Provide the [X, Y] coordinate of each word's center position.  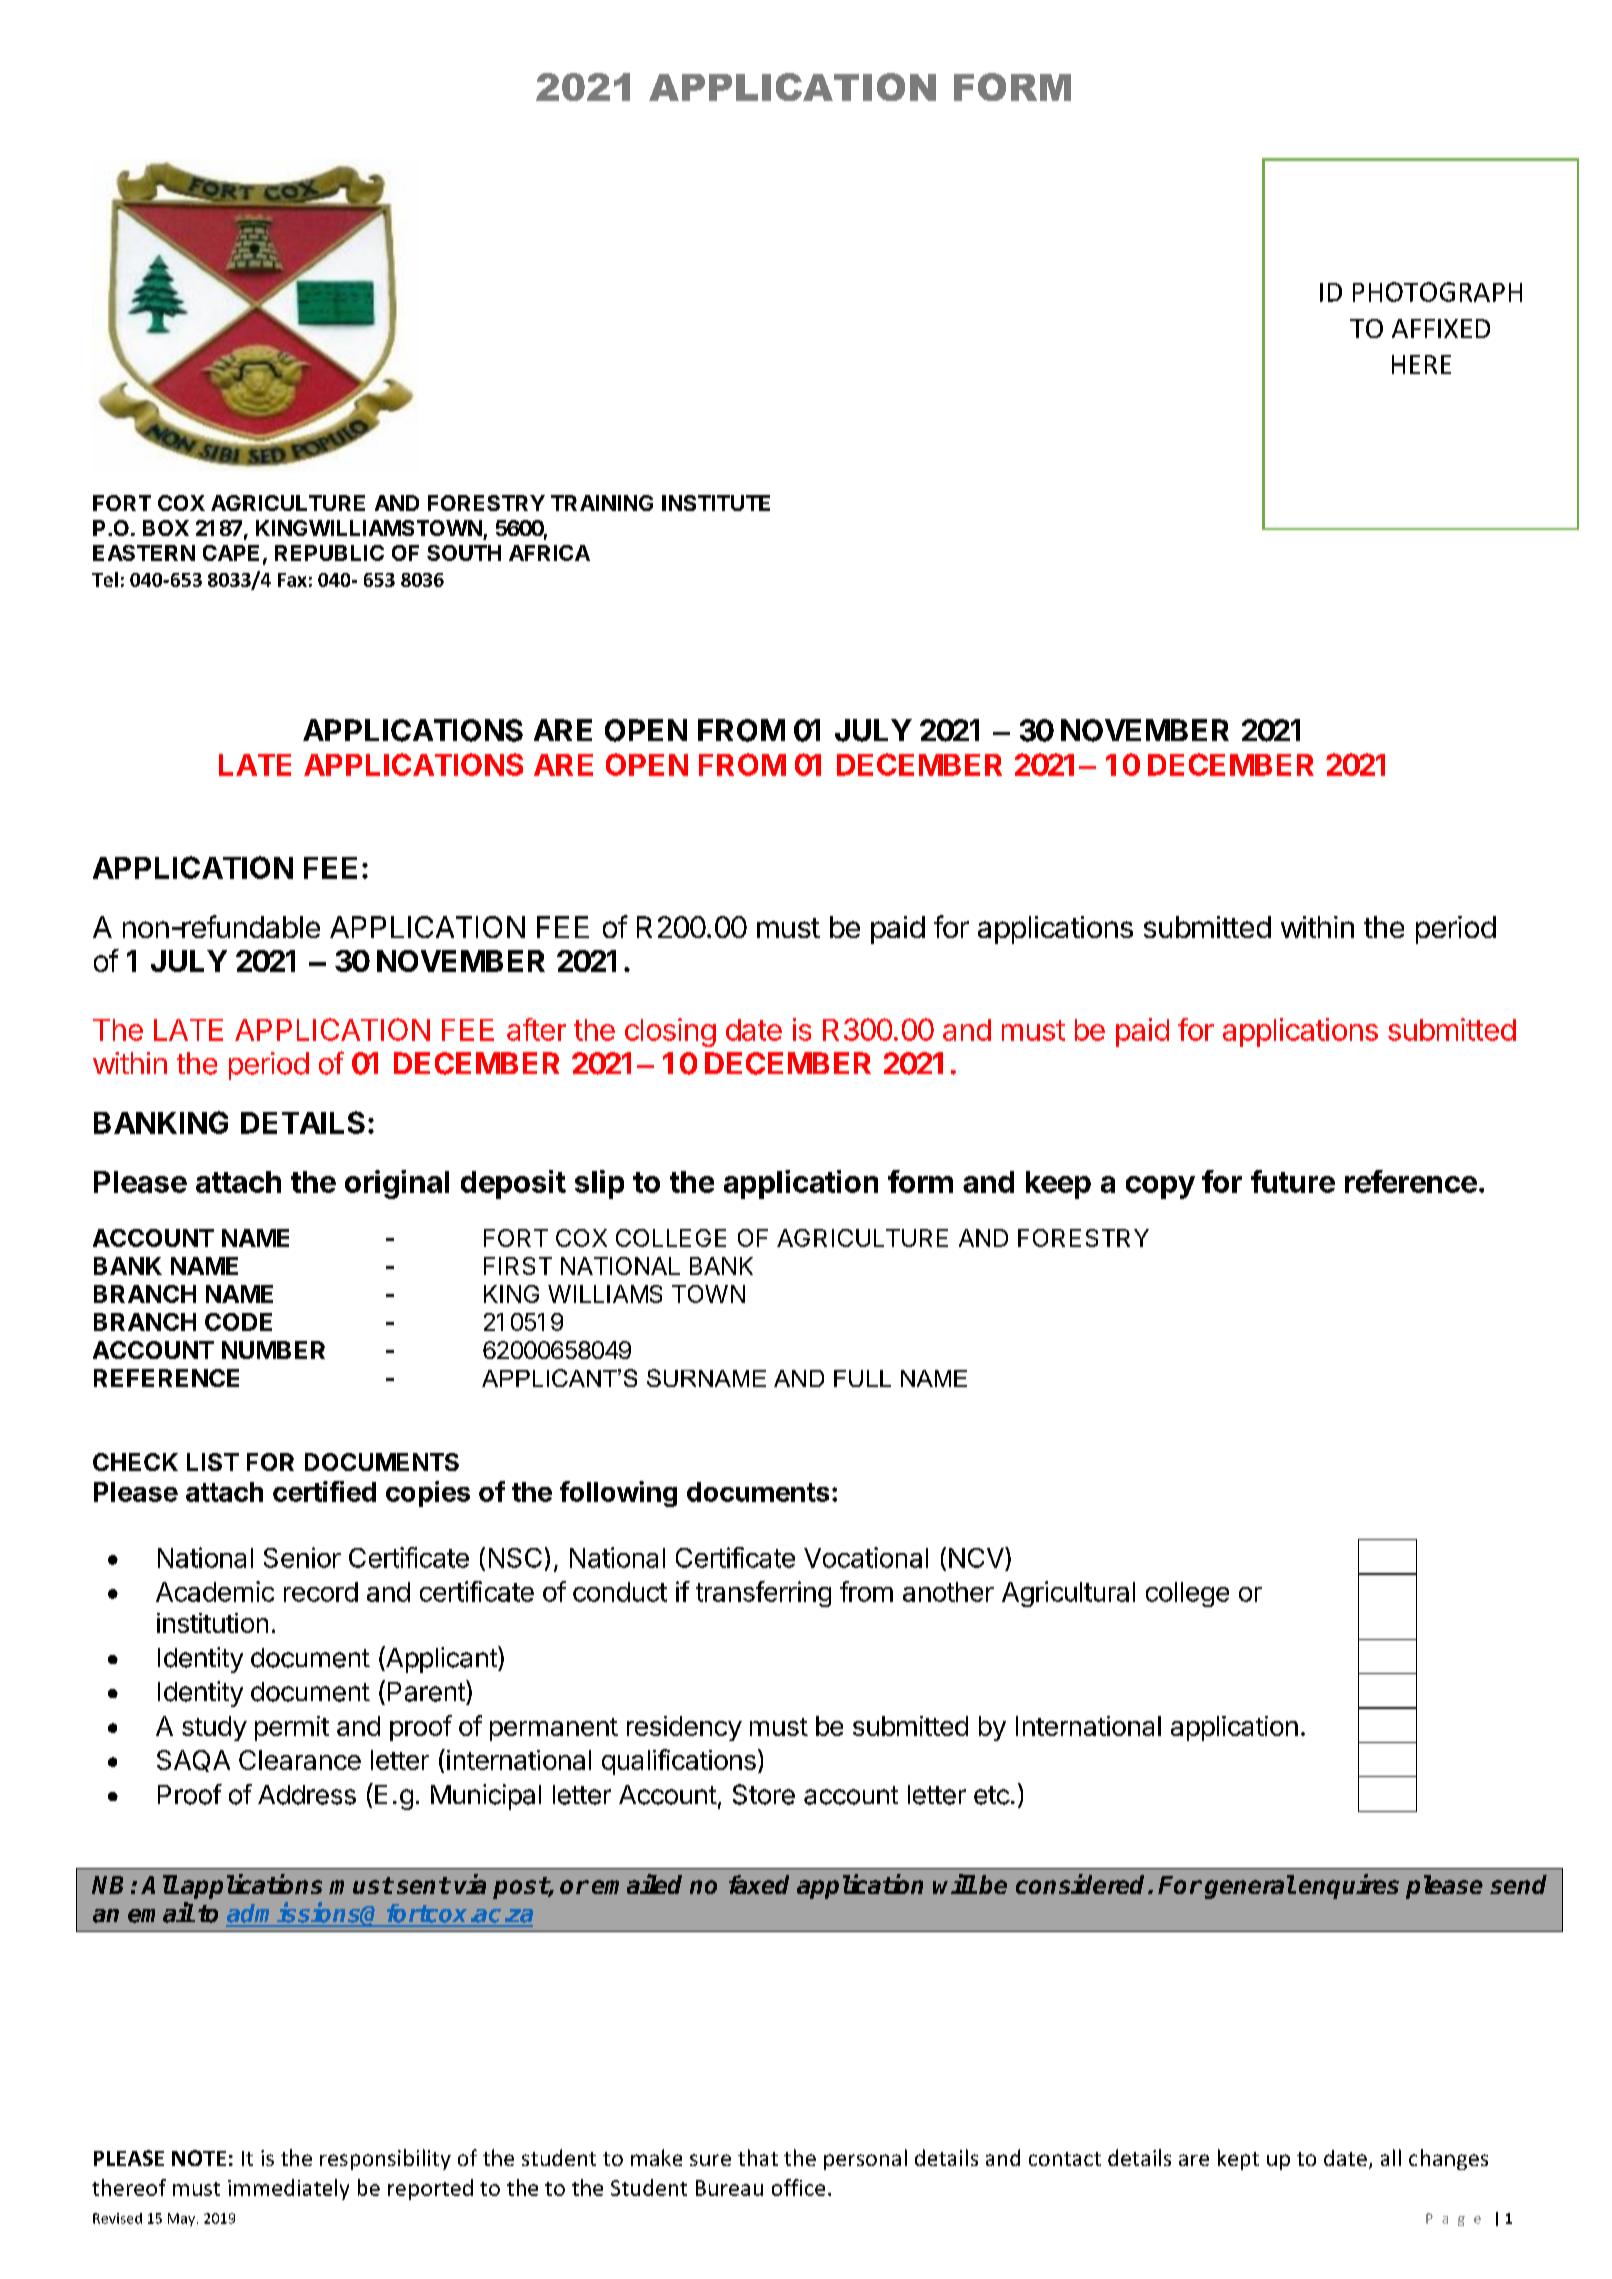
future [1293, 1181]
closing [670, 1032]
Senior [302, 1557]
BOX [166, 528]
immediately [288, 2189]
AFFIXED [1441, 328]
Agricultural [1068, 1594]
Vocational [866, 1557]
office [798, 2187]
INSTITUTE [716, 503]
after [536, 1029]
